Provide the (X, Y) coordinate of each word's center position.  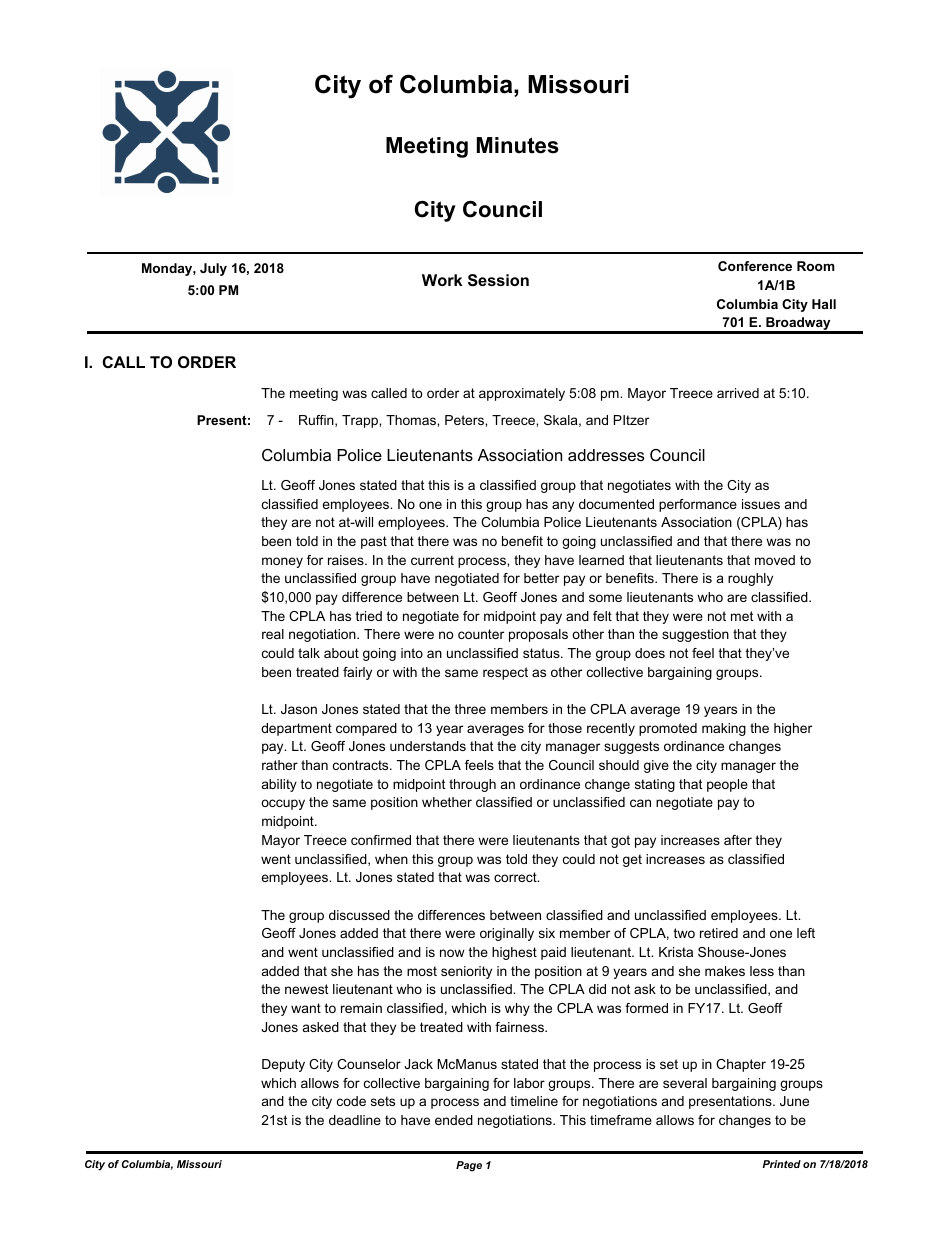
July (213, 269)
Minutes (518, 145)
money (282, 562)
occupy (283, 804)
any (563, 506)
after (738, 840)
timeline (534, 1101)
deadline (355, 1120)
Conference (755, 266)
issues (761, 504)
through (472, 785)
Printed (781, 1164)
